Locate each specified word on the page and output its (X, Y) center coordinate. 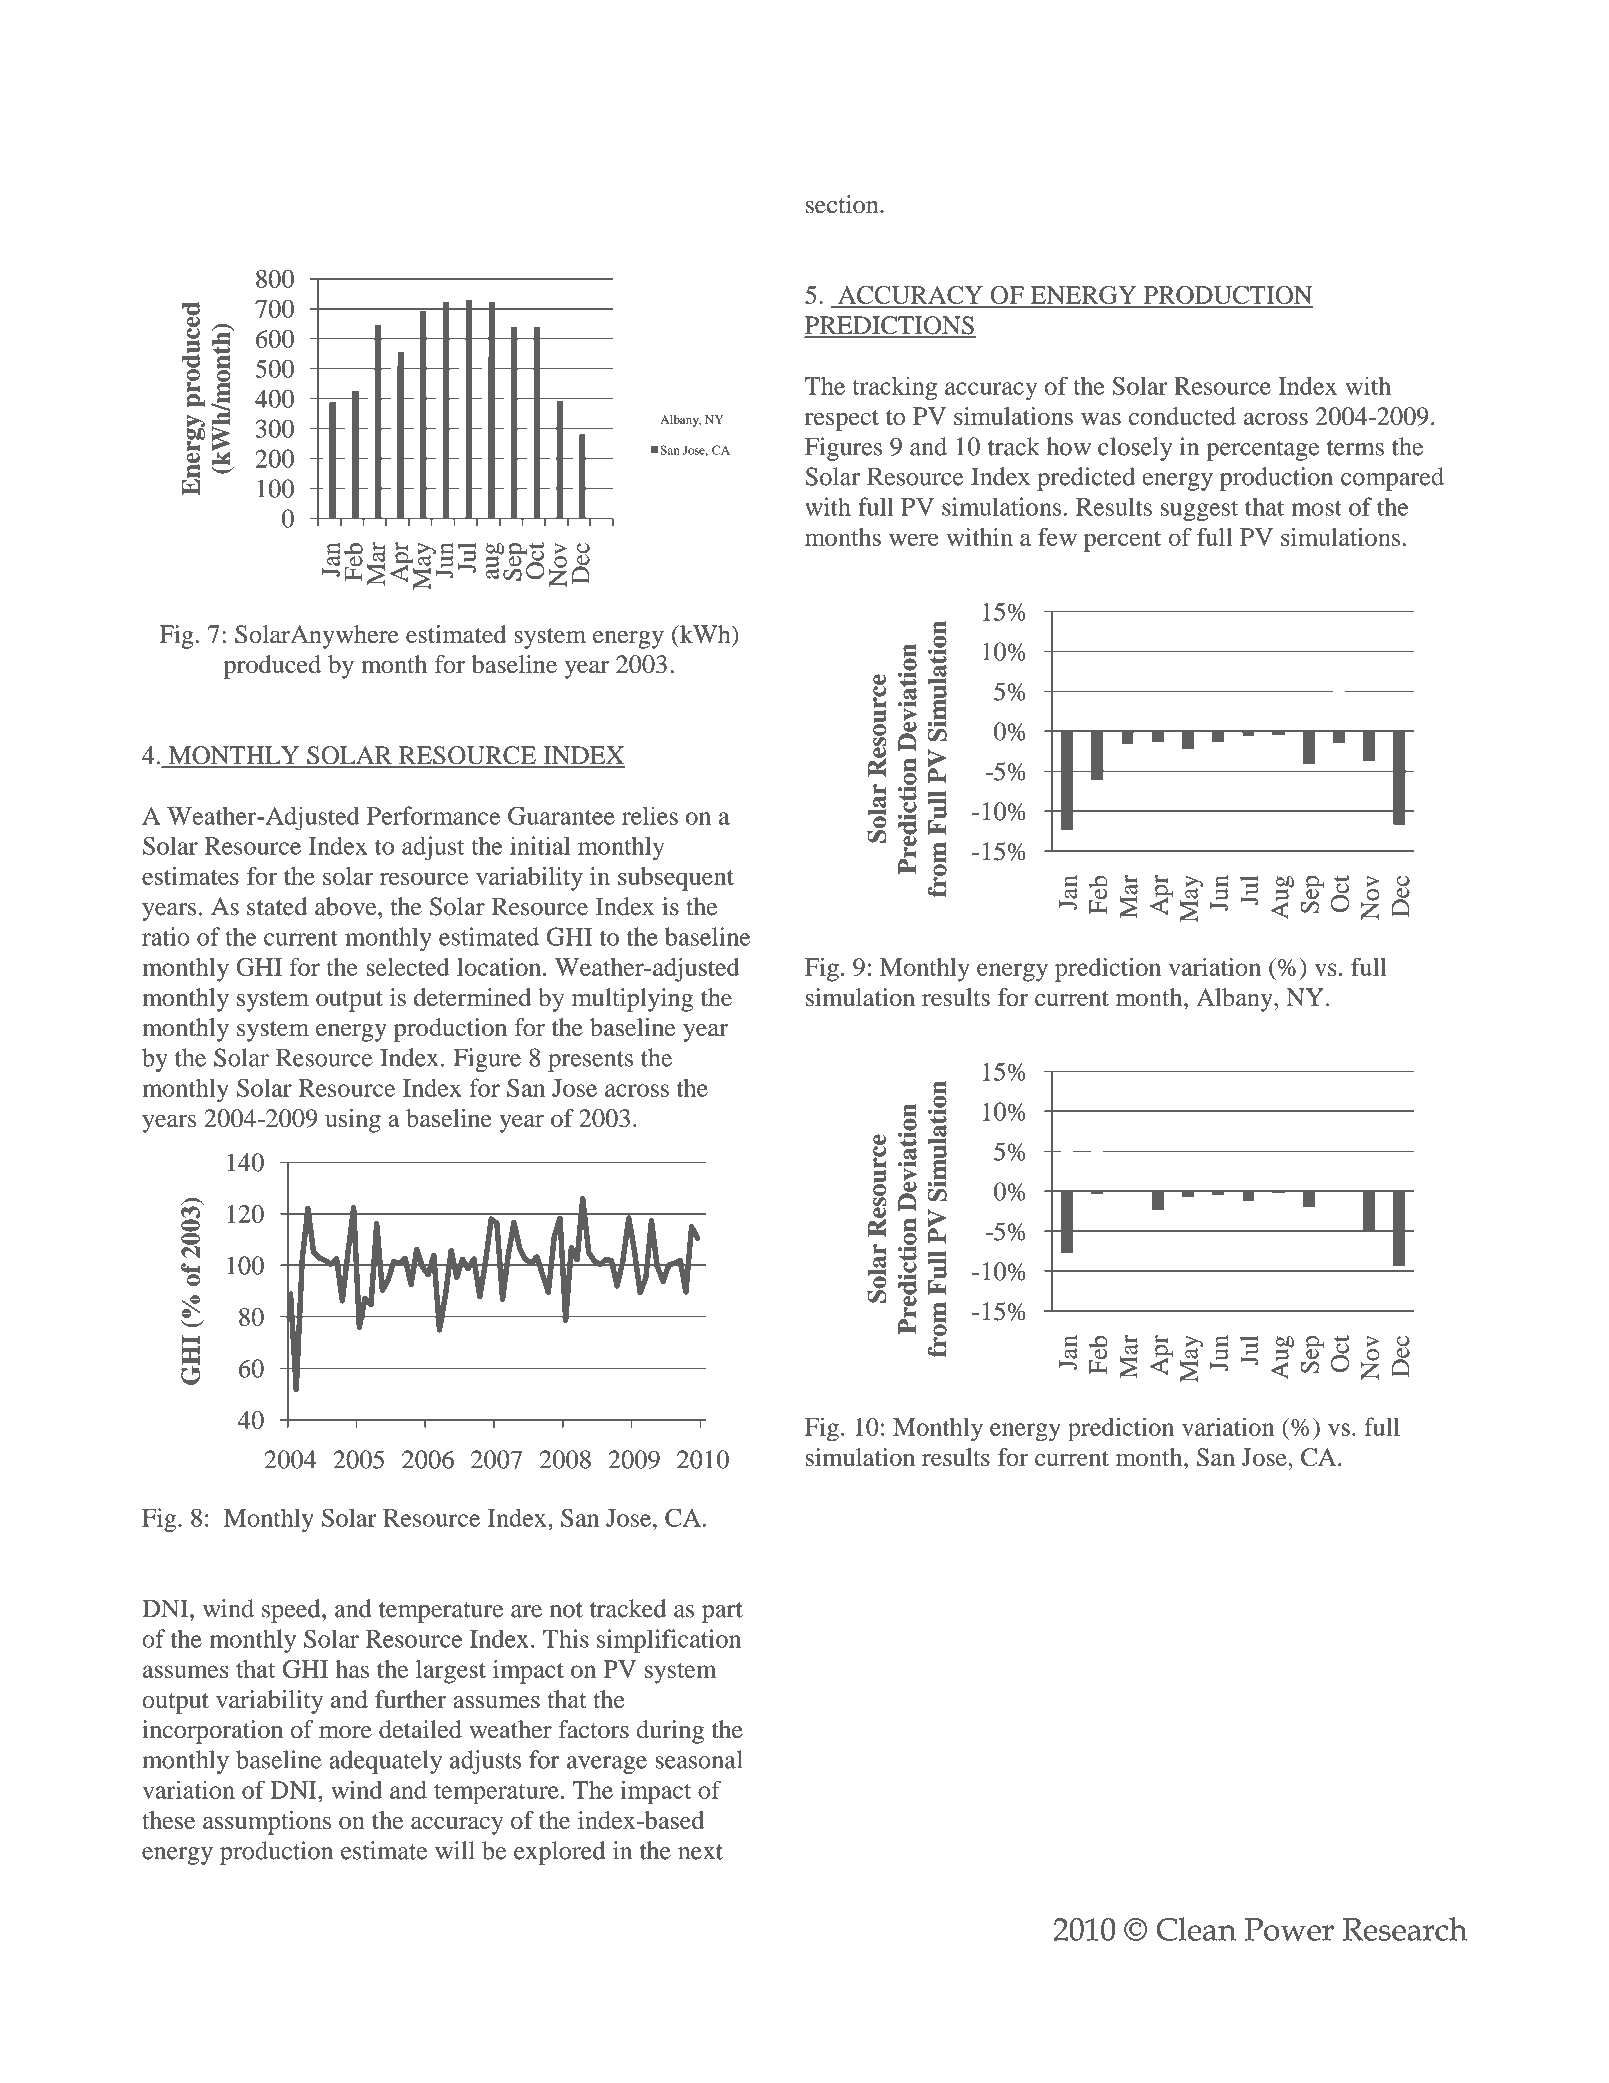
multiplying (632, 1000)
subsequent (676, 879)
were (914, 539)
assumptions (267, 1823)
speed (292, 1611)
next (700, 1852)
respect (842, 420)
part (722, 1612)
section (843, 204)
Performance (433, 815)
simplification (669, 1641)
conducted (1182, 416)
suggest (1199, 510)
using (353, 1121)
